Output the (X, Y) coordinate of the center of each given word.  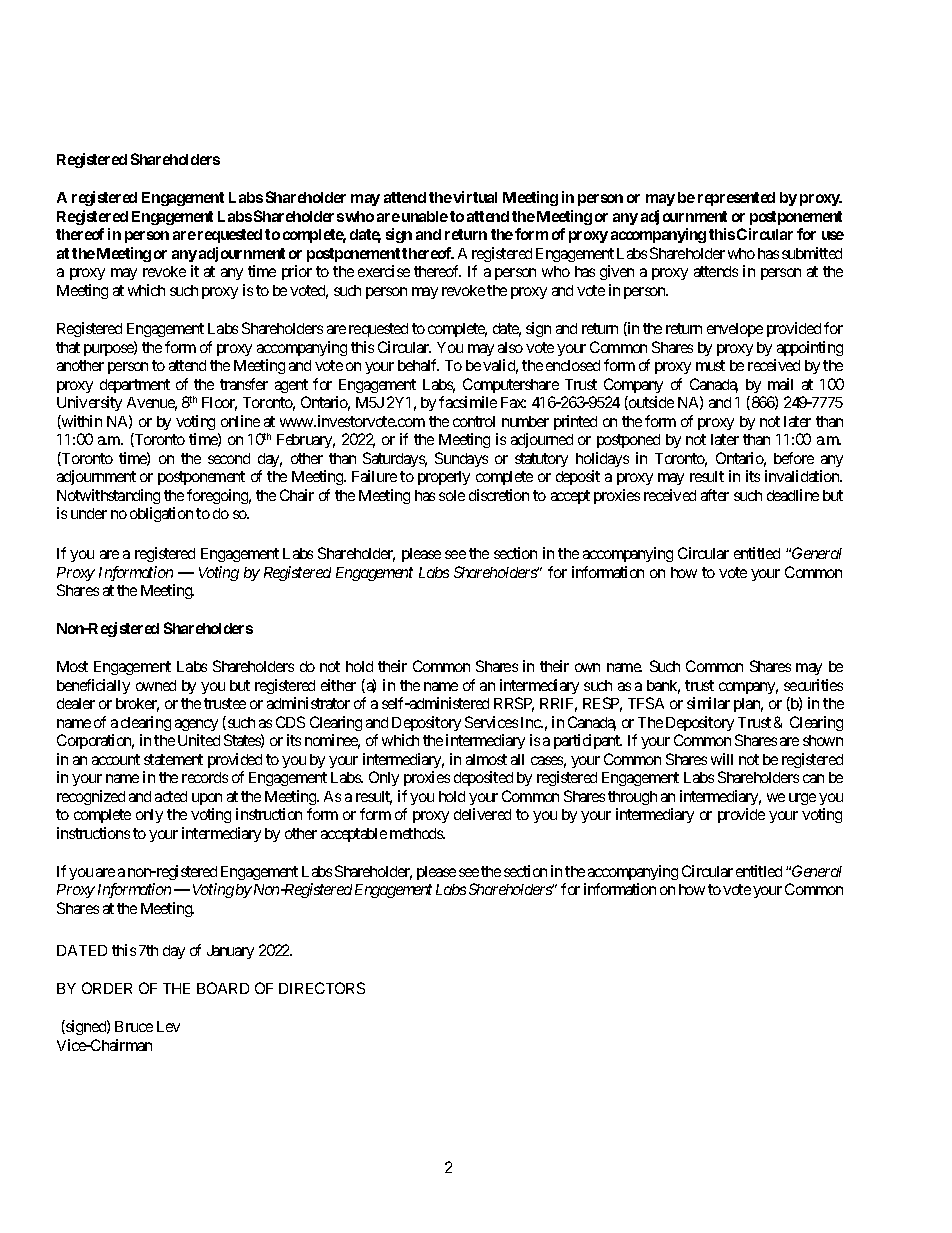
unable (425, 216)
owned (156, 685)
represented (736, 199)
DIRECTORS (322, 988)
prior (297, 272)
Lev (168, 1026)
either (338, 685)
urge (802, 799)
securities (813, 685)
